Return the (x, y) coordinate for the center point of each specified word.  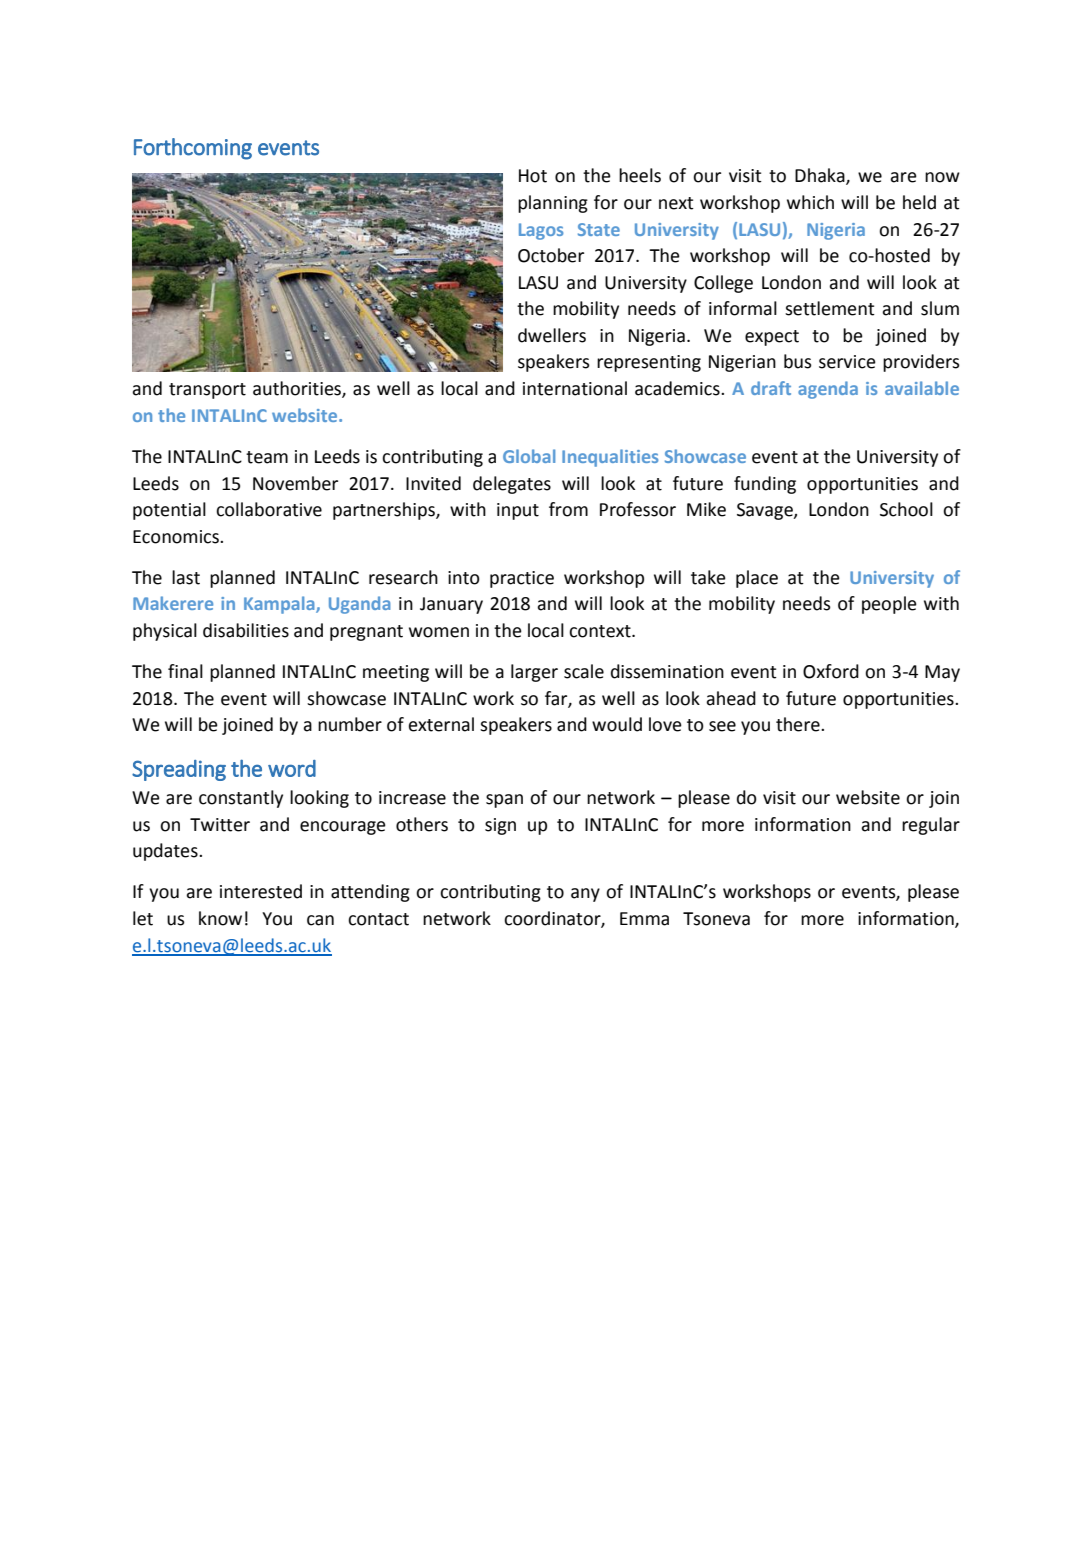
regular (931, 826)
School (906, 509)
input (518, 511)
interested (261, 891)
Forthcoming (193, 149)
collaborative (269, 509)
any (585, 895)
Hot (533, 176)
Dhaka (821, 176)
